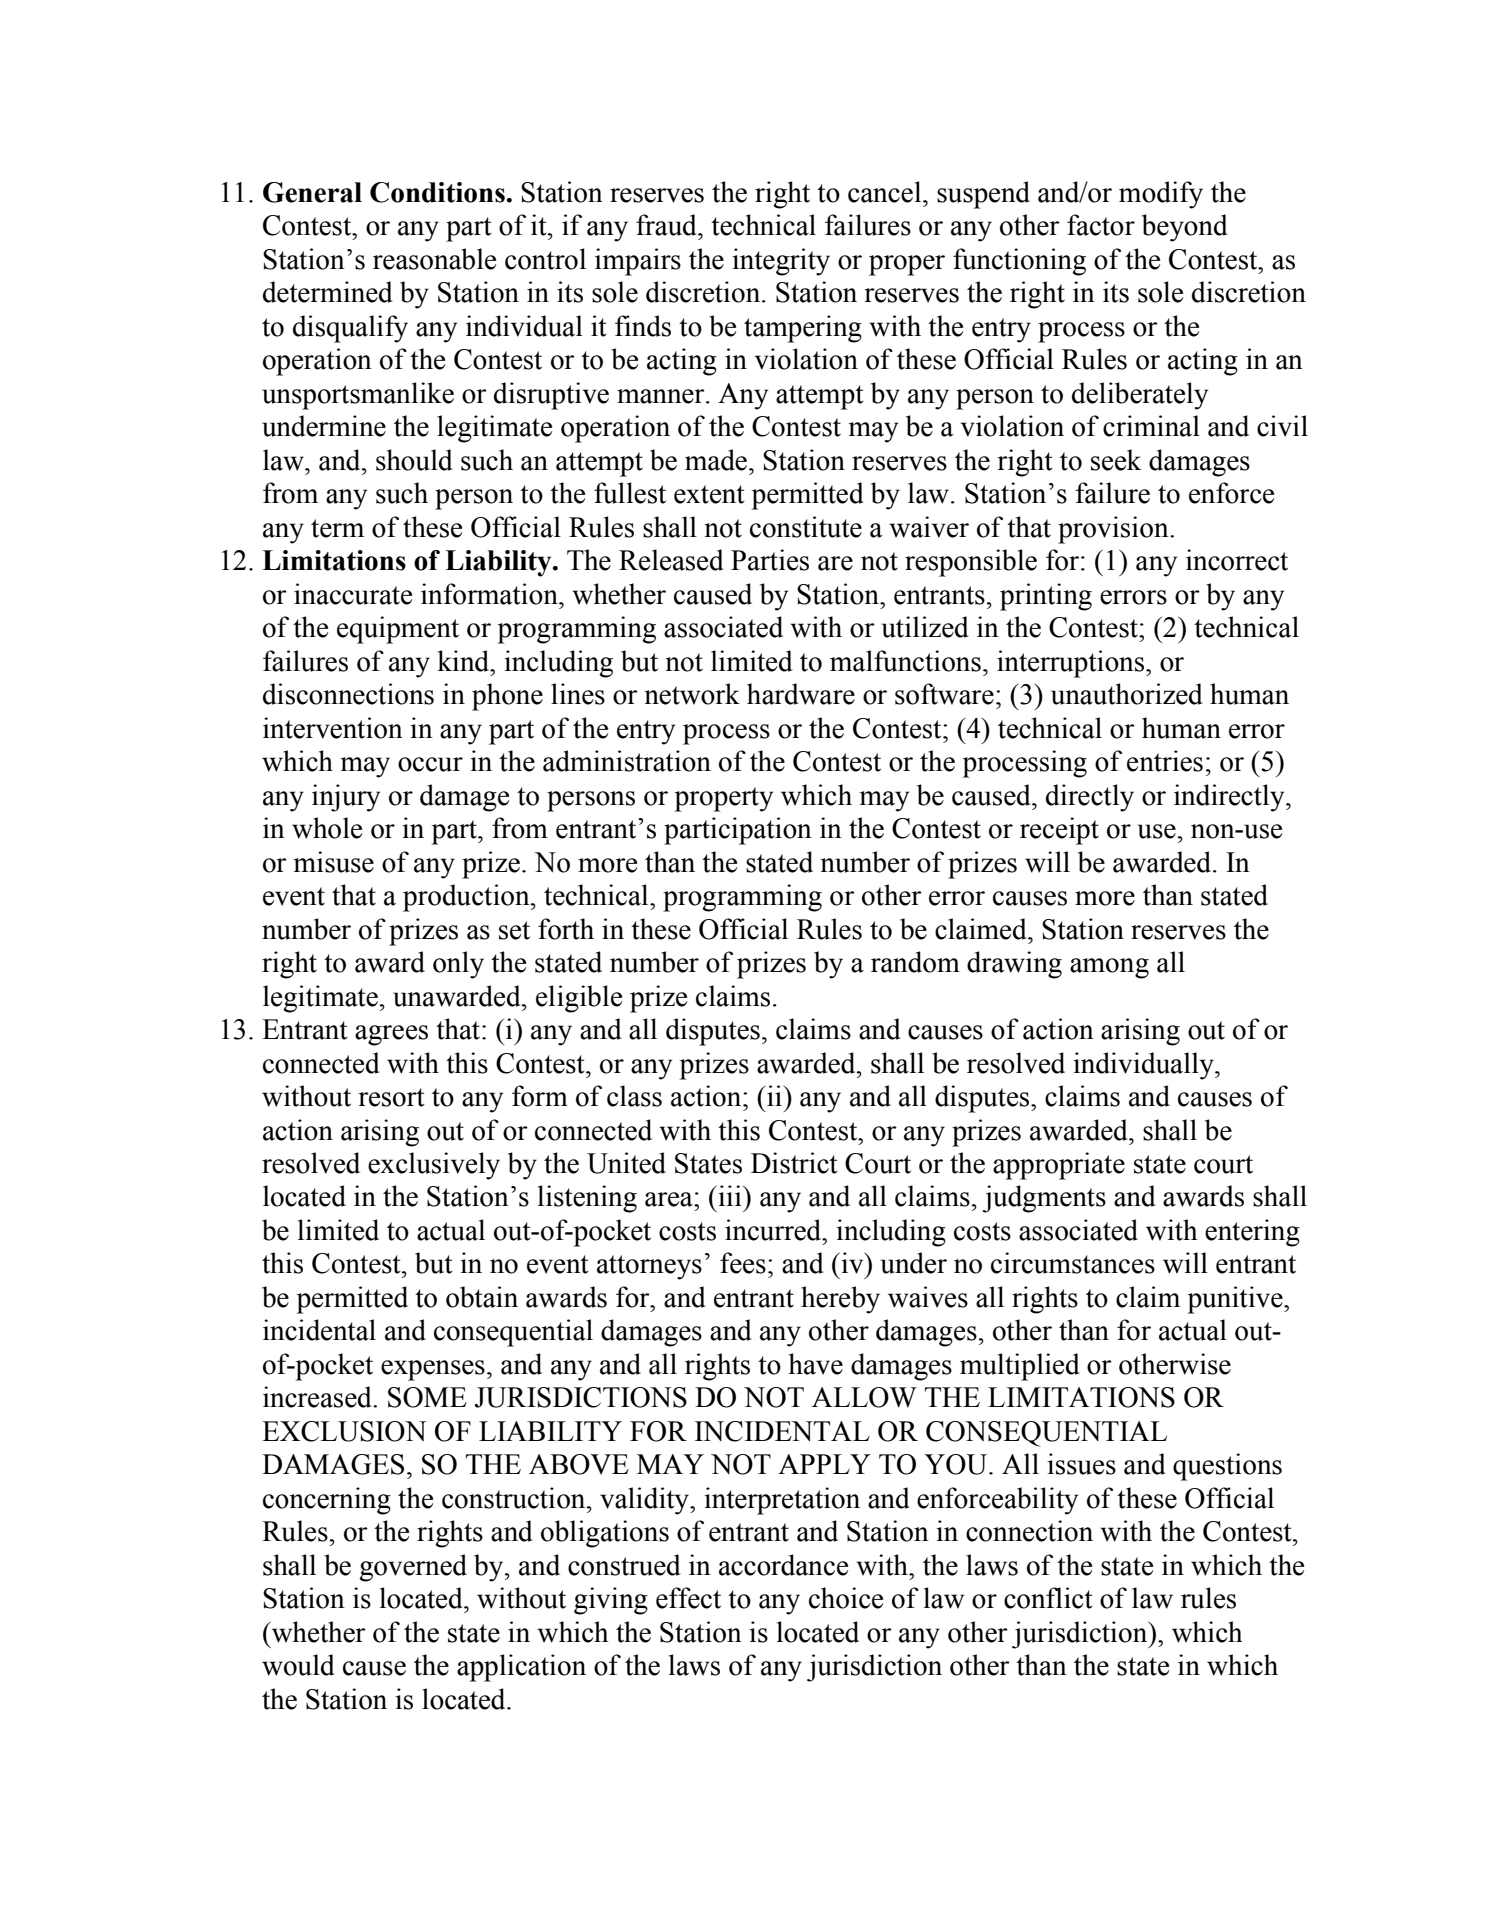 The width and height of the image is (1485, 1922). Describe the element at coordinates (482, 1297) in the image. I see `obtain` at that location.
